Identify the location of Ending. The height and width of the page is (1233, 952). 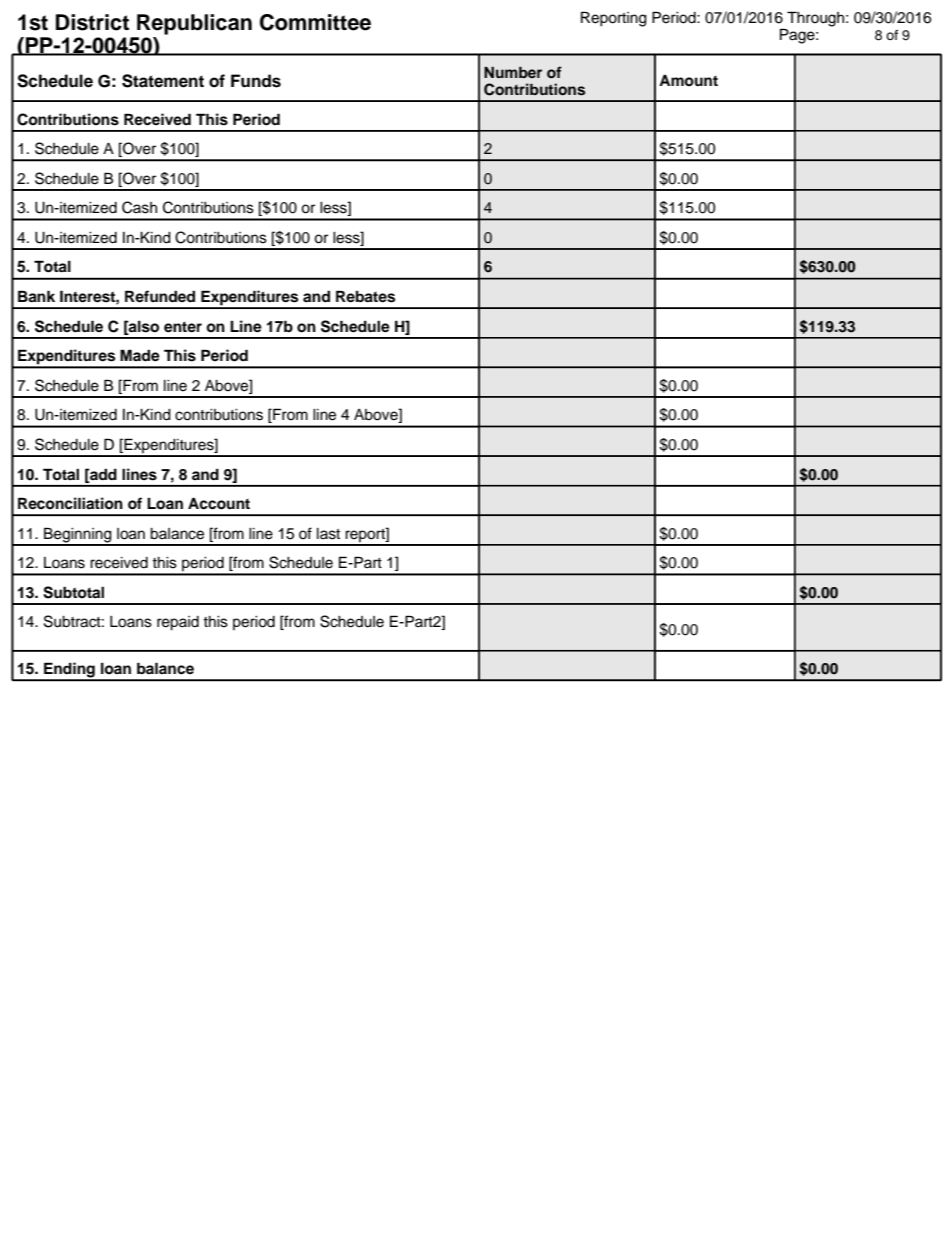
(69, 671).
